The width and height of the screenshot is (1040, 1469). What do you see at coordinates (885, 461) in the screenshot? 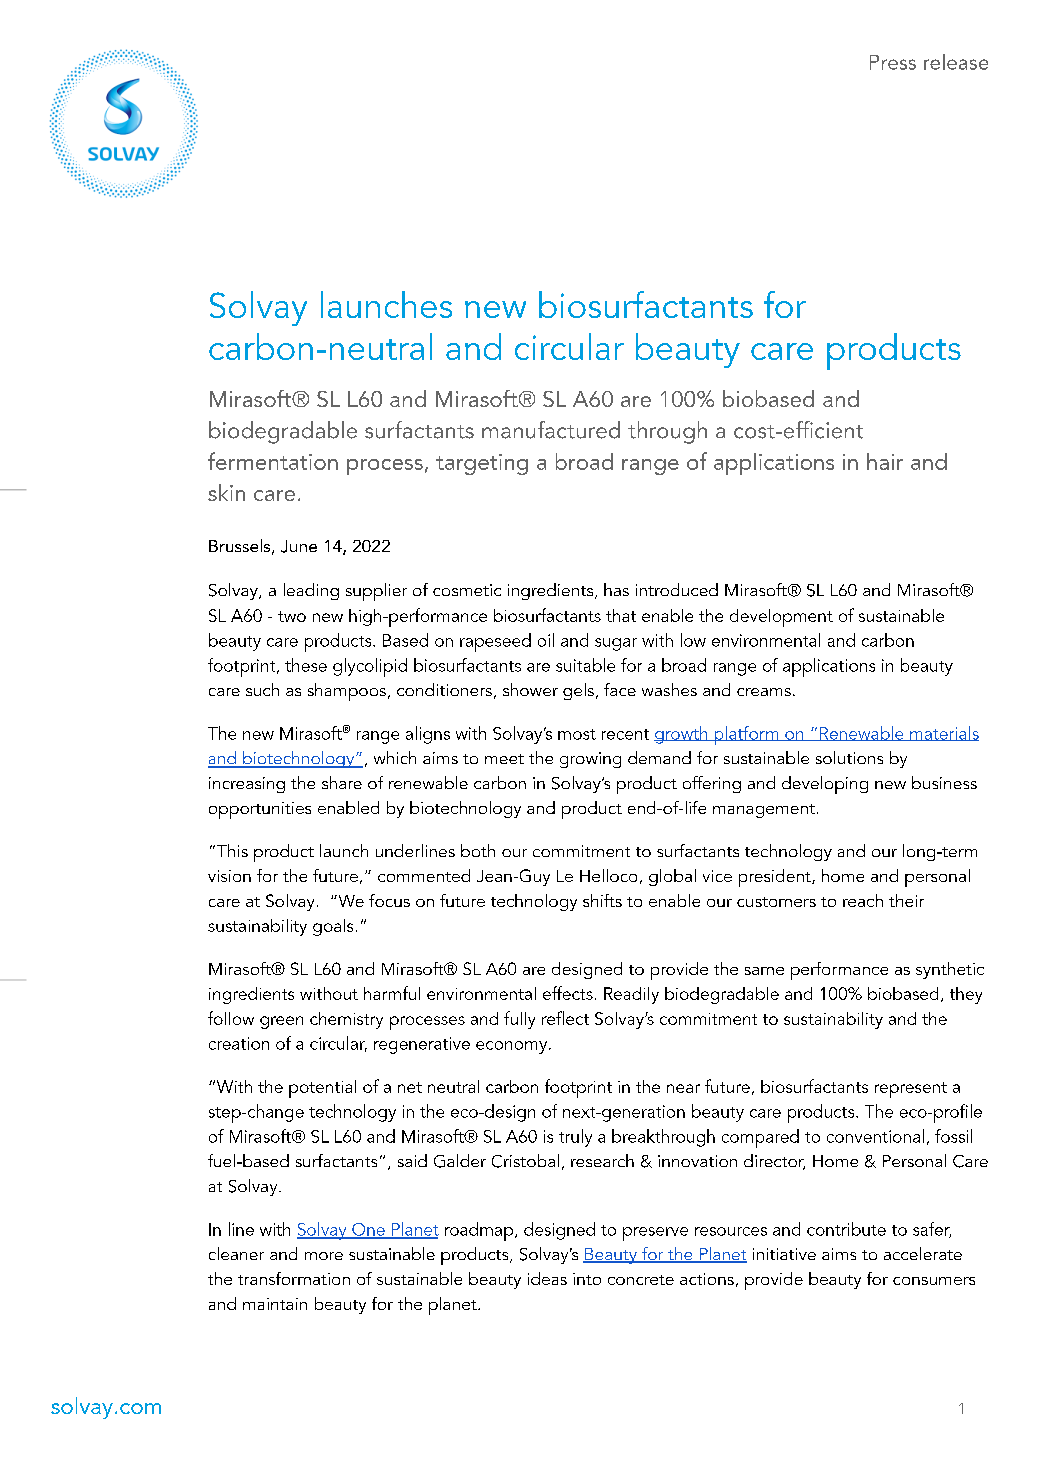
I see `hair` at bounding box center [885, 461].
